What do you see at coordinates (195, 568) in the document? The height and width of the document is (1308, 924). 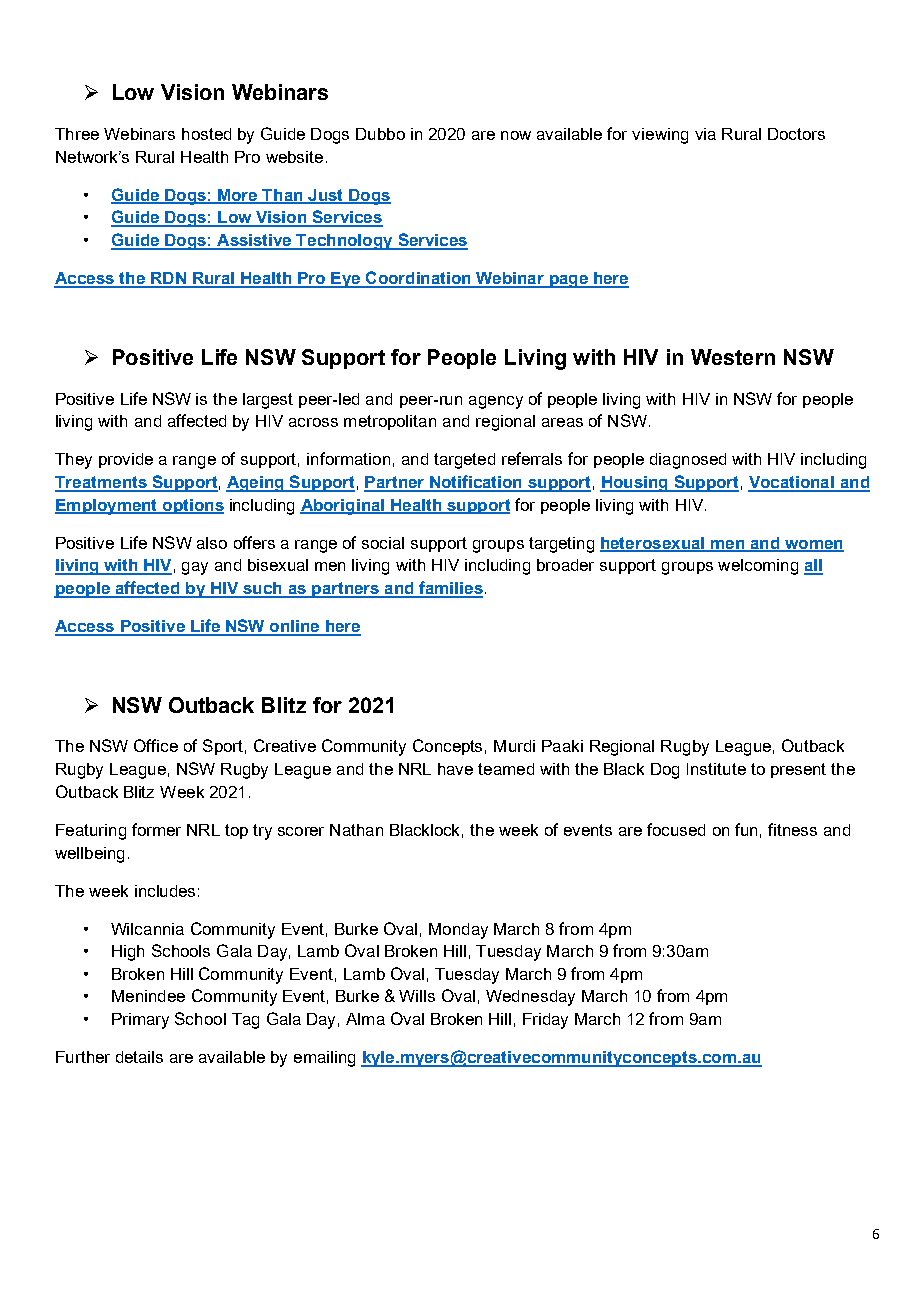 I see `gay` at bounding box center [195, 568].
